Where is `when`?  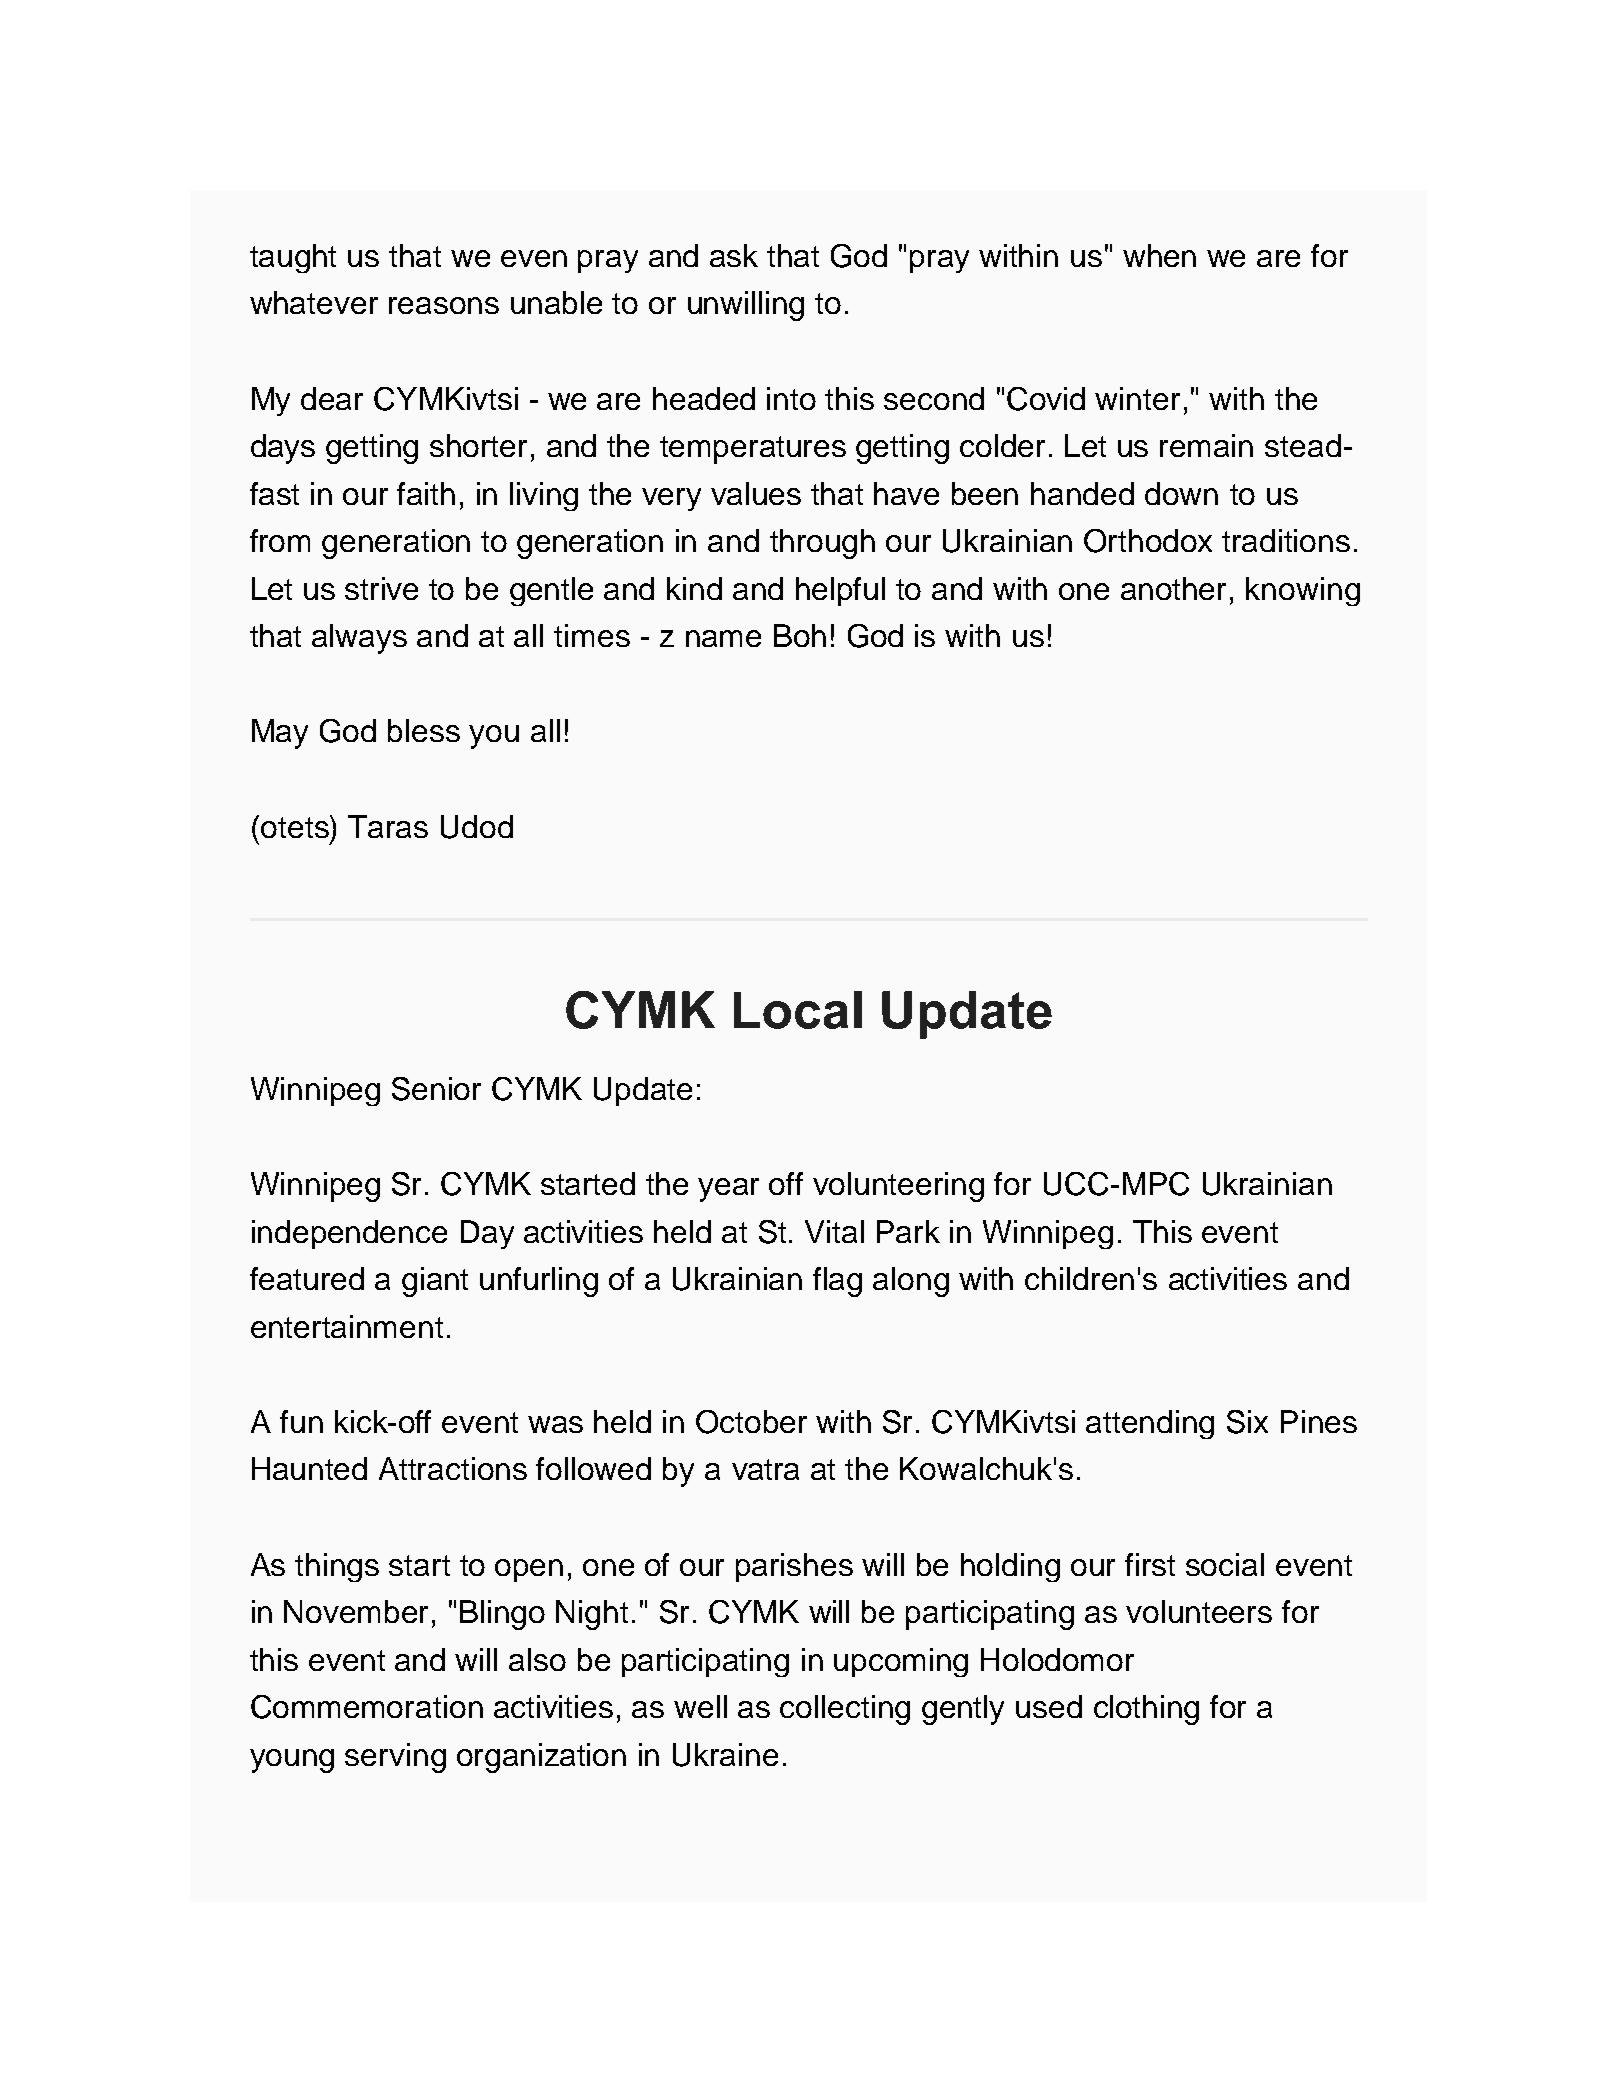
when is located at coordinates (1159, 255).
